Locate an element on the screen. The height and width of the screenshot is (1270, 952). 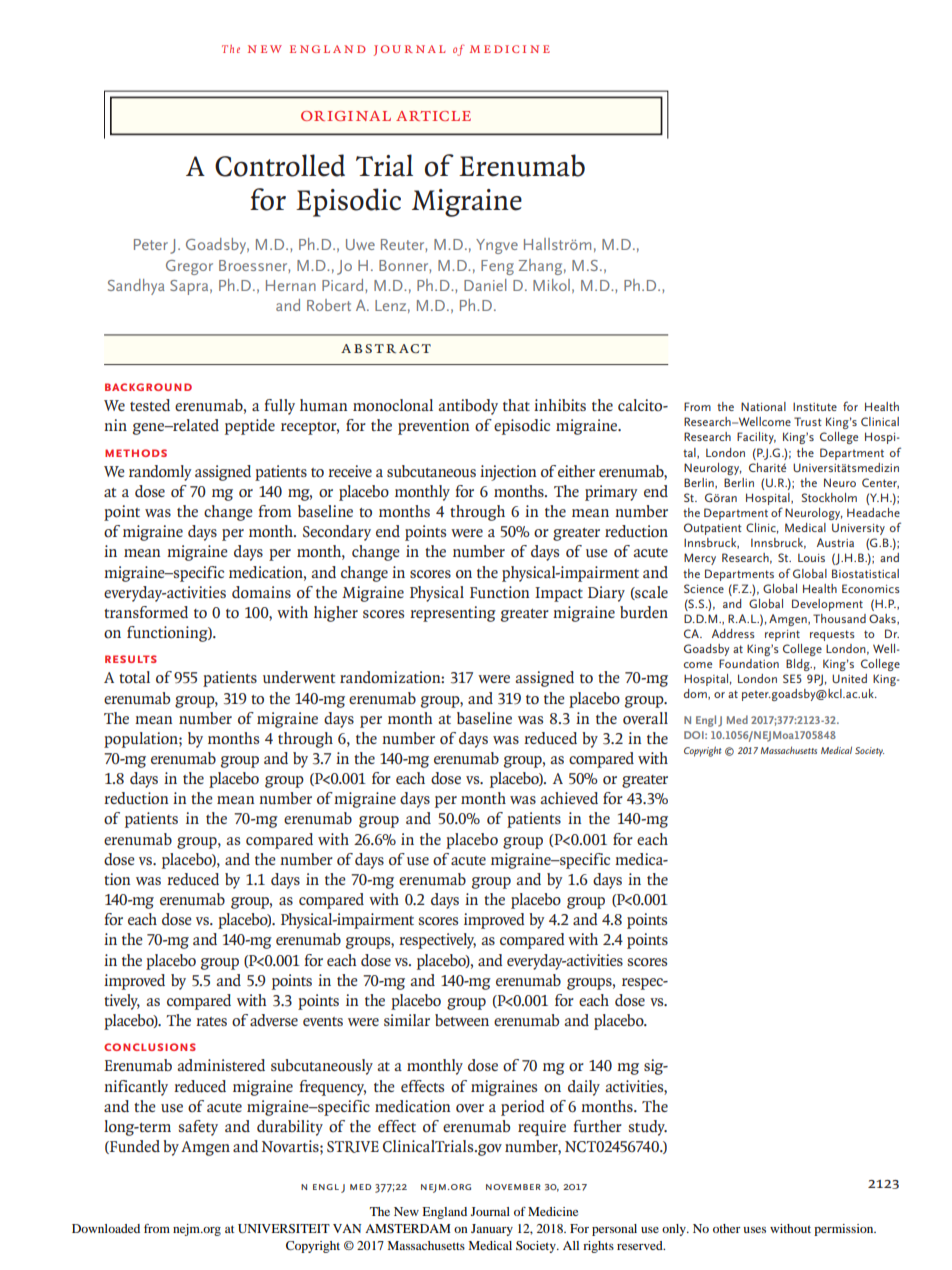
uses is located at coordinates (754, 1230).
